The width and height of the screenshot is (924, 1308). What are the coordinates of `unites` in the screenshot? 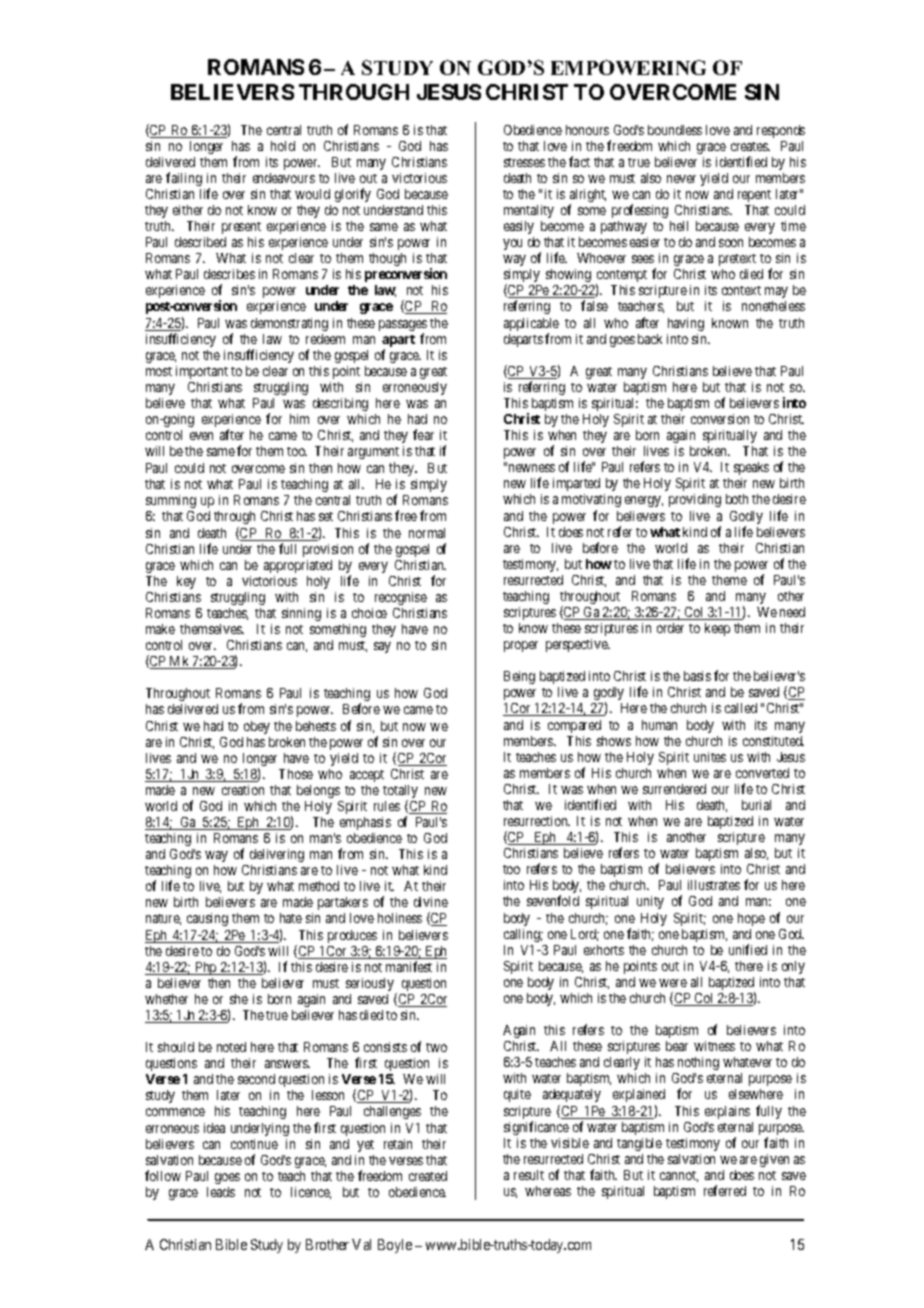 It's located at (710, 757).
